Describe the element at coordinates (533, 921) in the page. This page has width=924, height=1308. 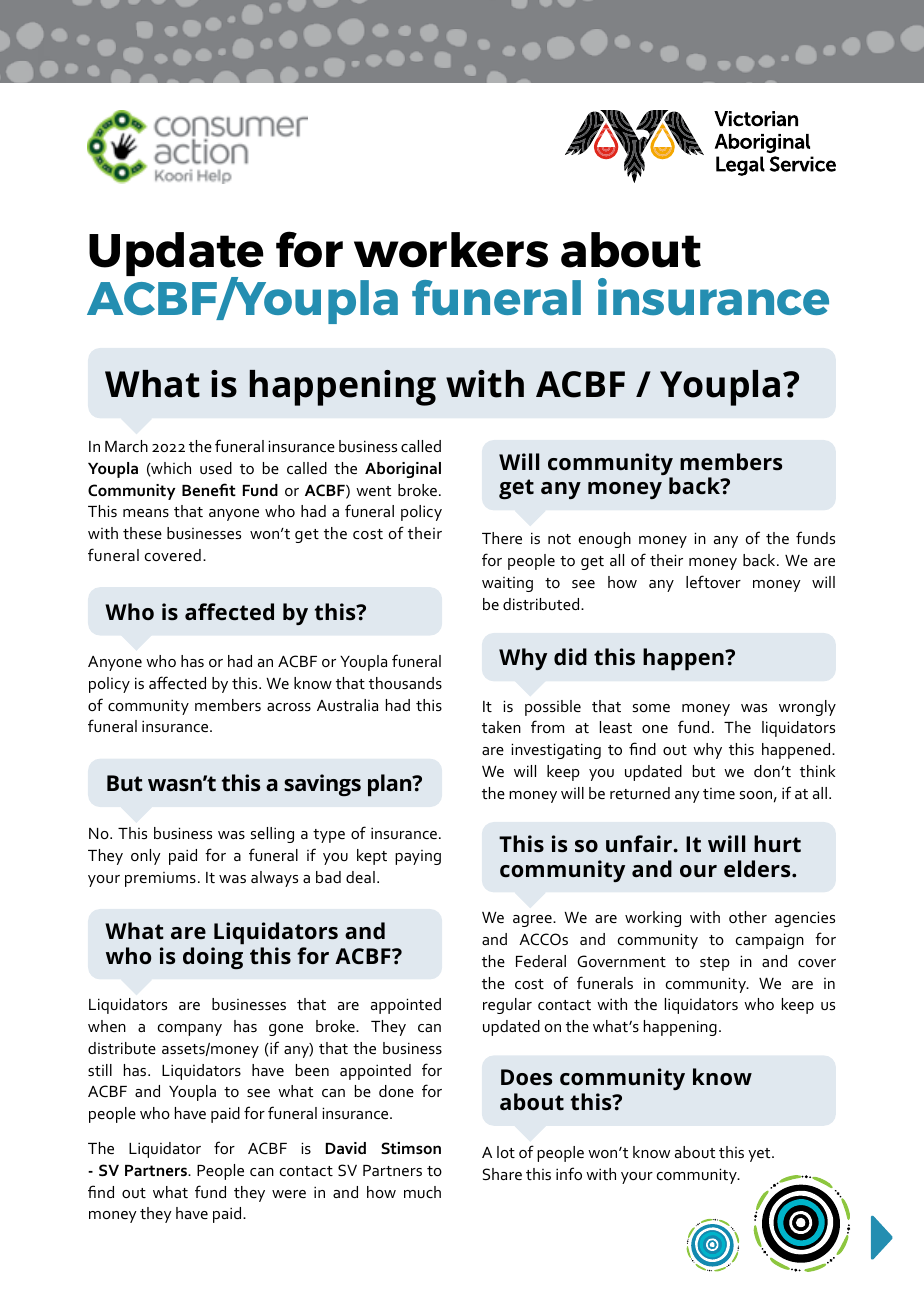
I see `agree` at that location.
